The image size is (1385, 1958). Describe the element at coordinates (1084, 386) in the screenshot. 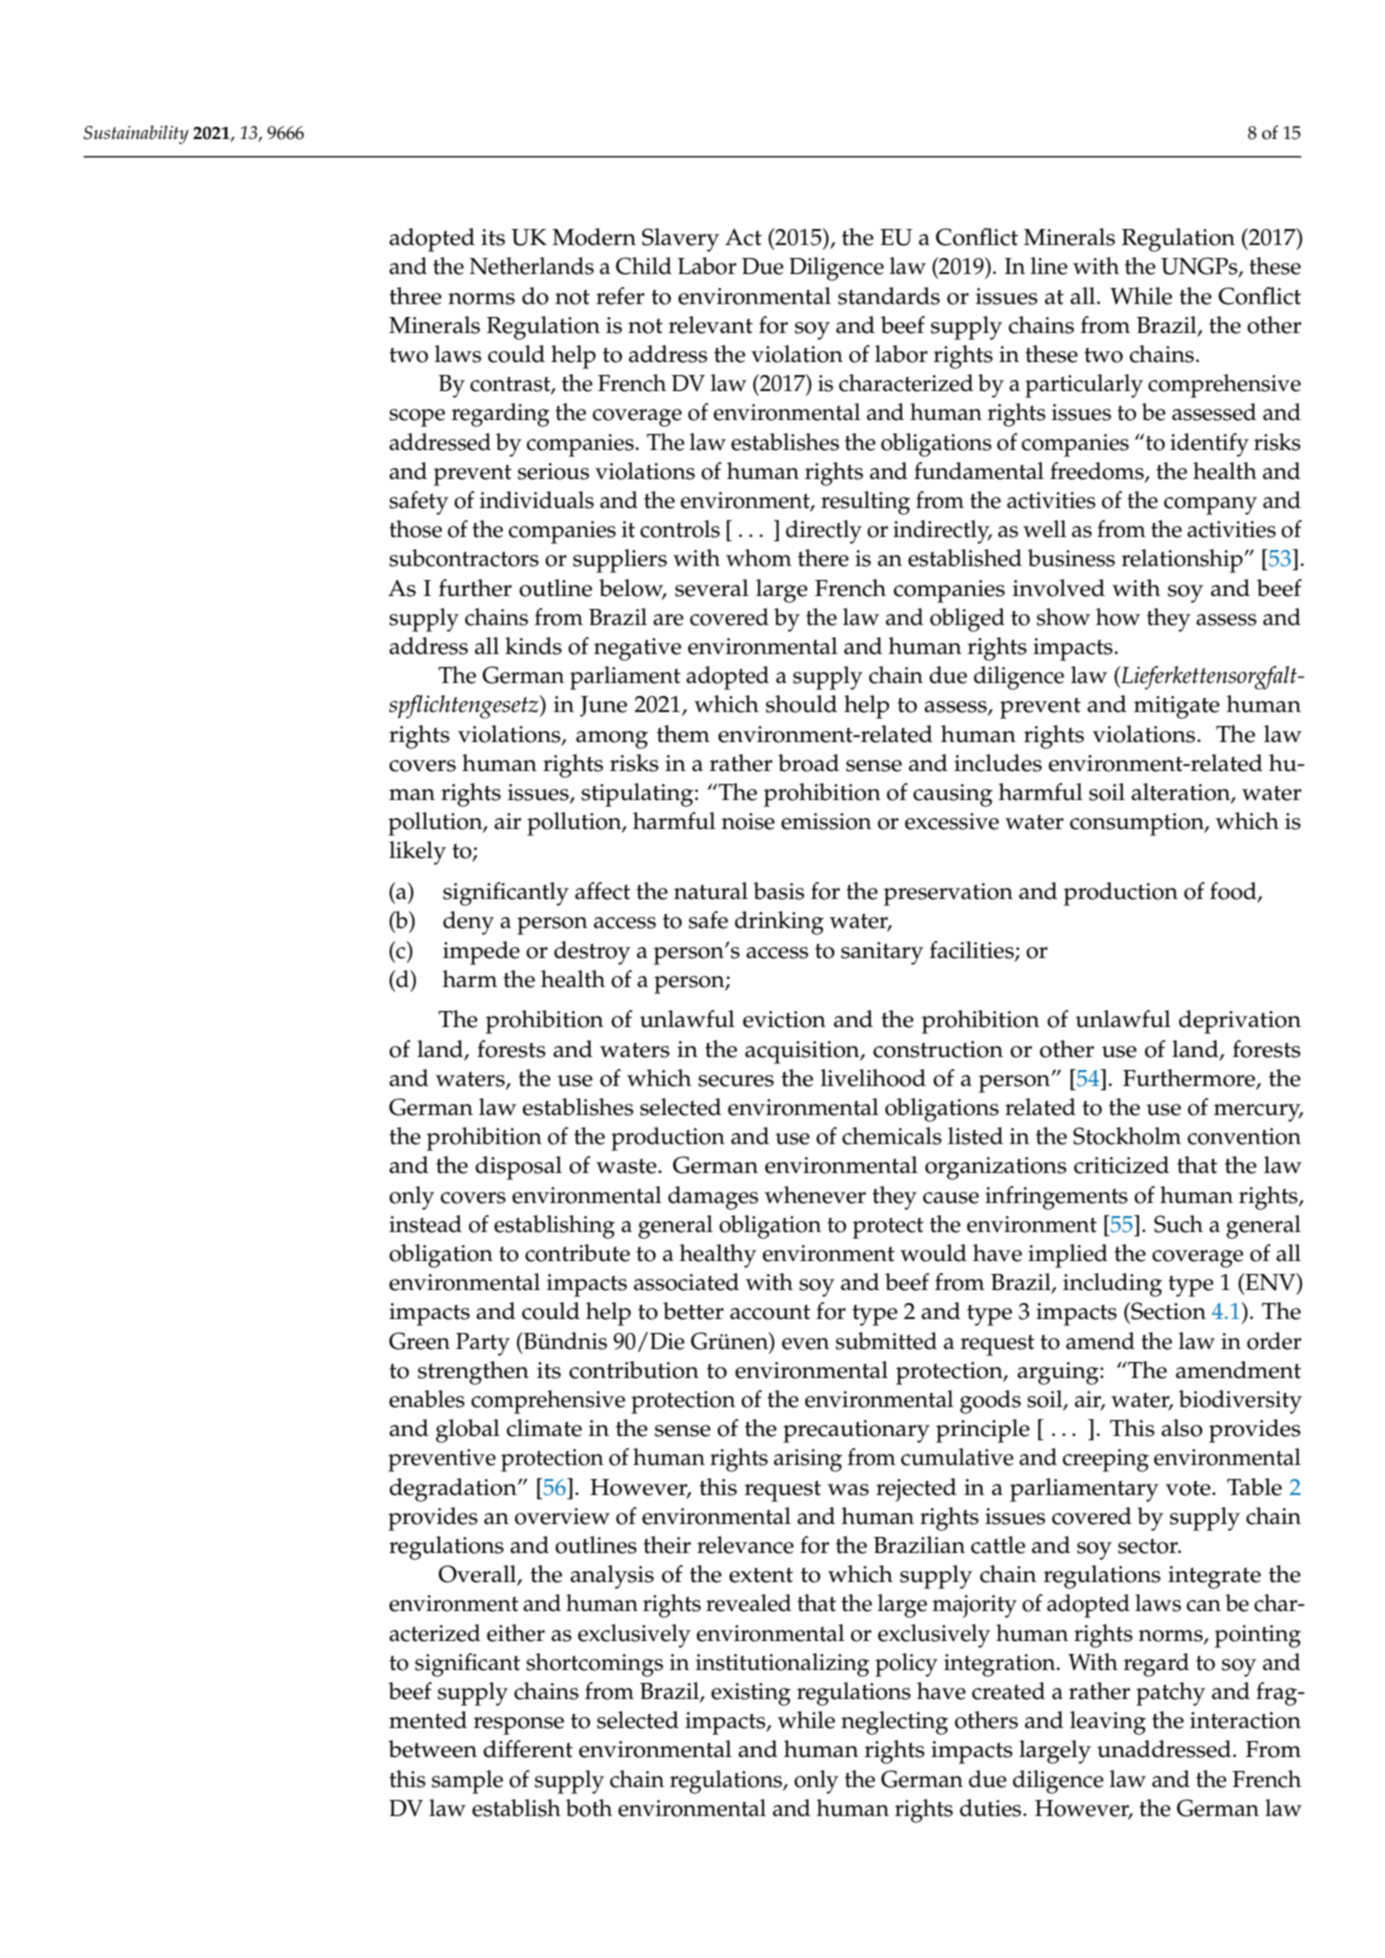

I see `particularly` at that location.
